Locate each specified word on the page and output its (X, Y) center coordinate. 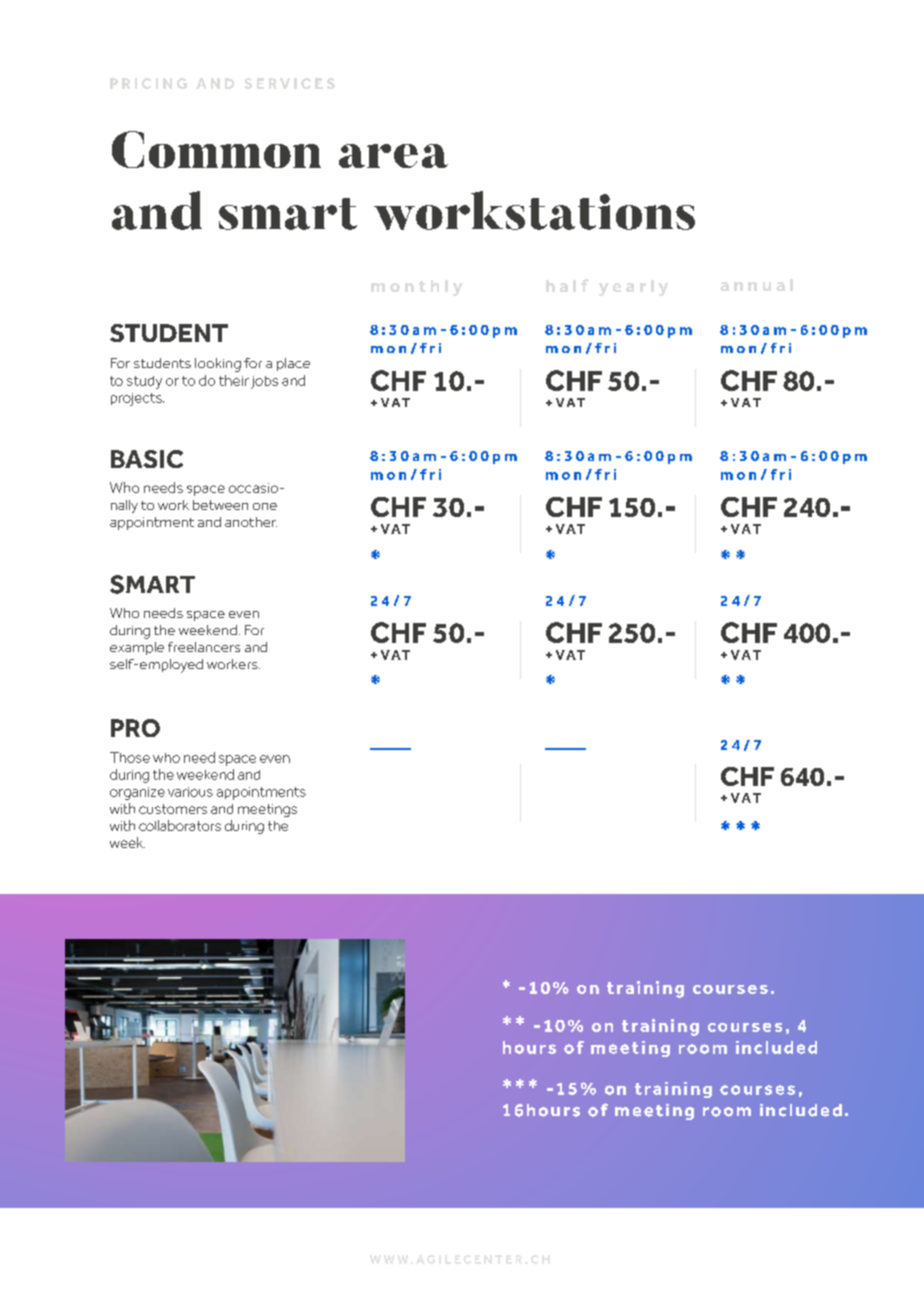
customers (173, 809)
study (144, 382)
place (293, 364)
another (251, 522)
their (234, 380)
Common (216, 149)
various (190, 792)
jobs (264, 382)
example (137, 648)
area (393, 156)
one (265, 506)
